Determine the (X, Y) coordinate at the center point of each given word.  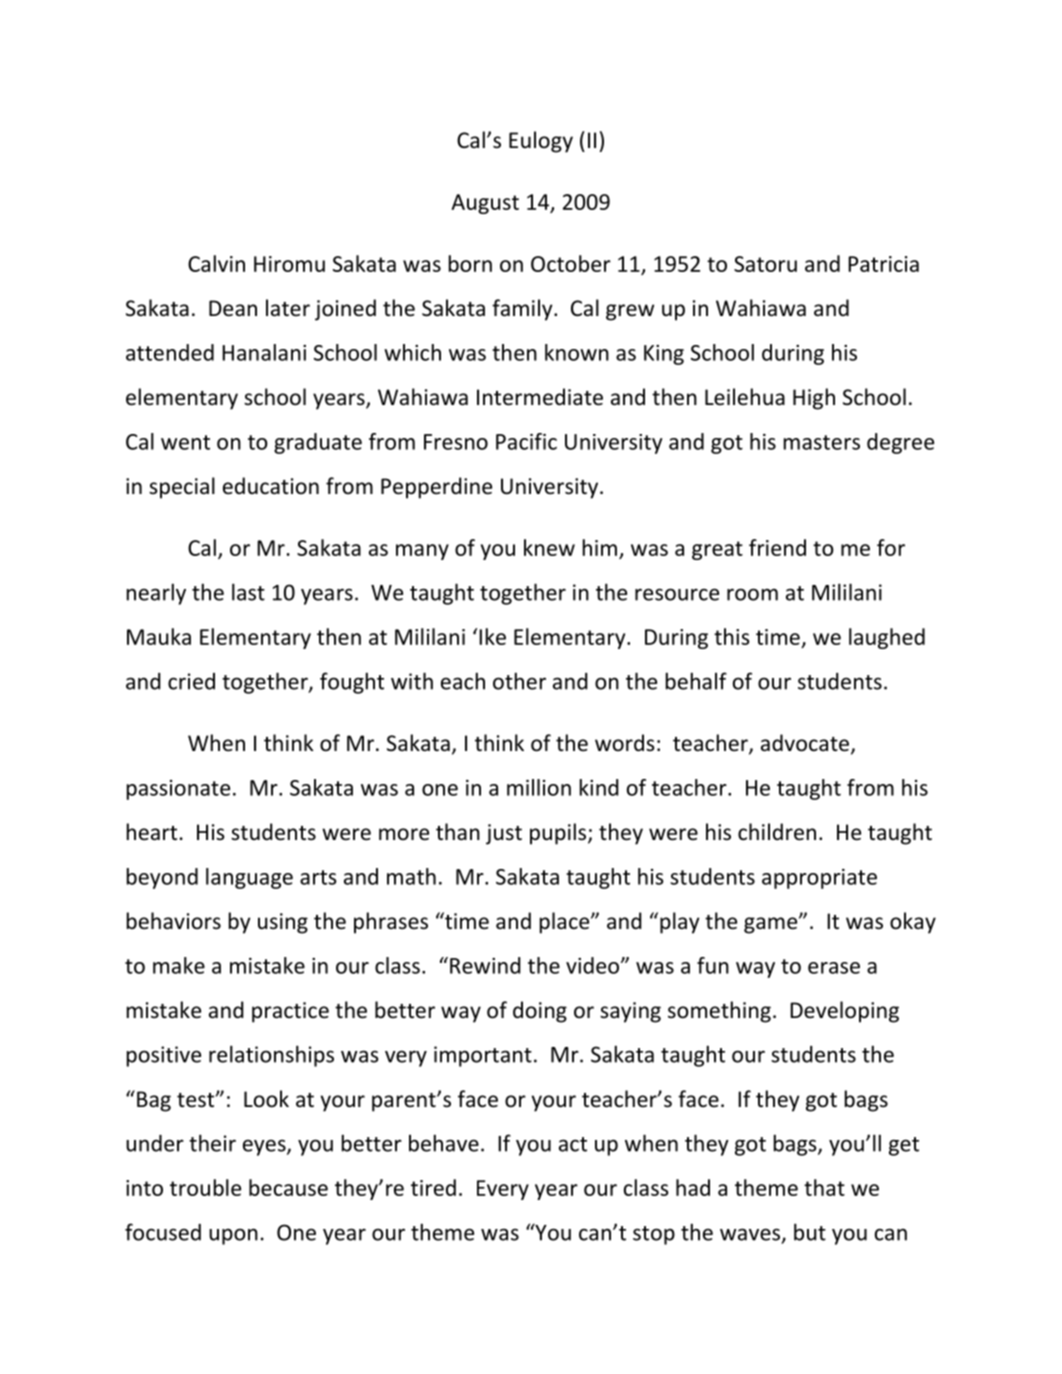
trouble (205, 1187)
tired (433, 1187)
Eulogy (541, 142)
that (824, 1187)
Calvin (216, 263)
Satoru (765, 264)
